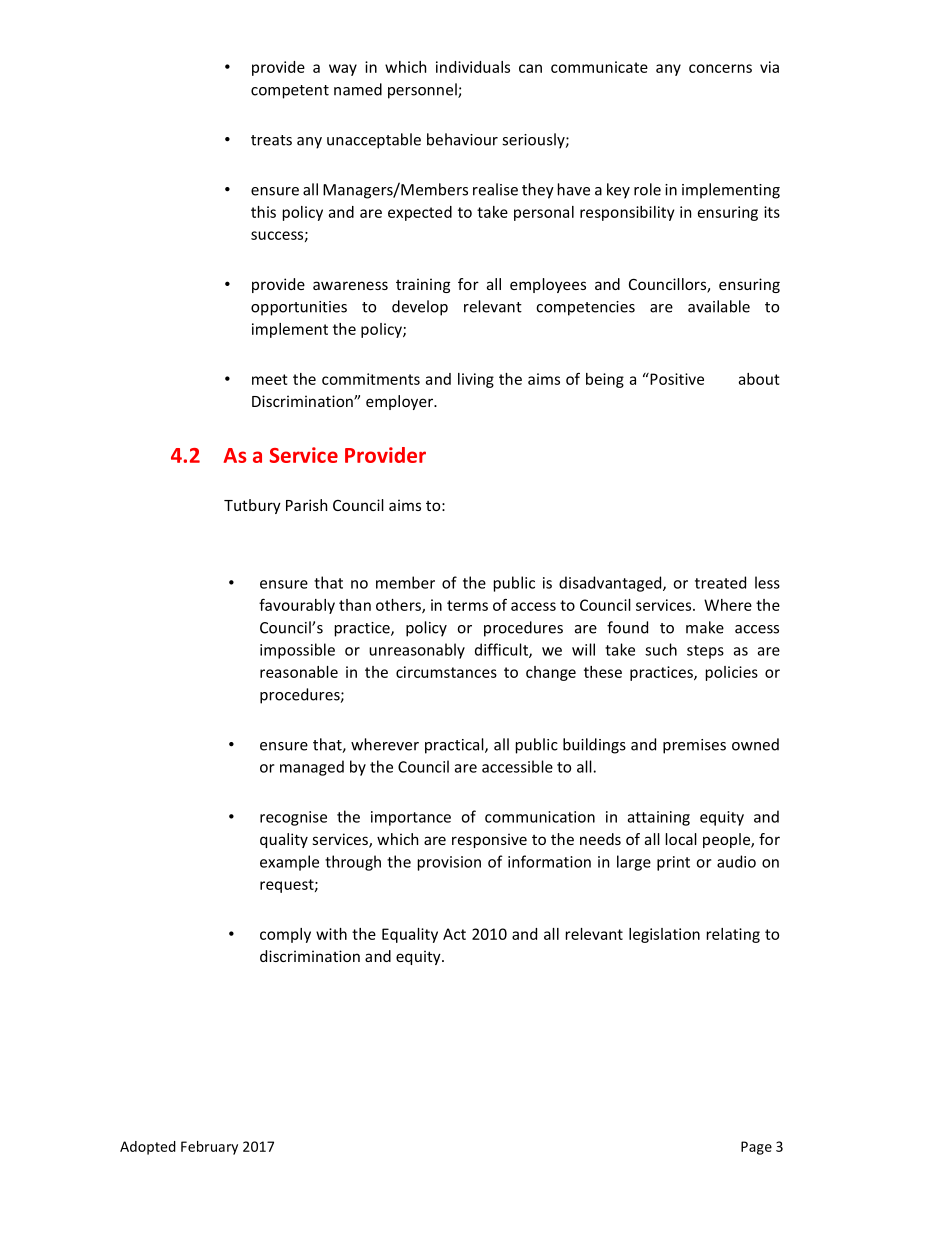 Image resolution: width=952 pixels, height=1233 pixels. Describe the element at coordinates (720, 68) in the screenshot. I see `concerns` at that location.
